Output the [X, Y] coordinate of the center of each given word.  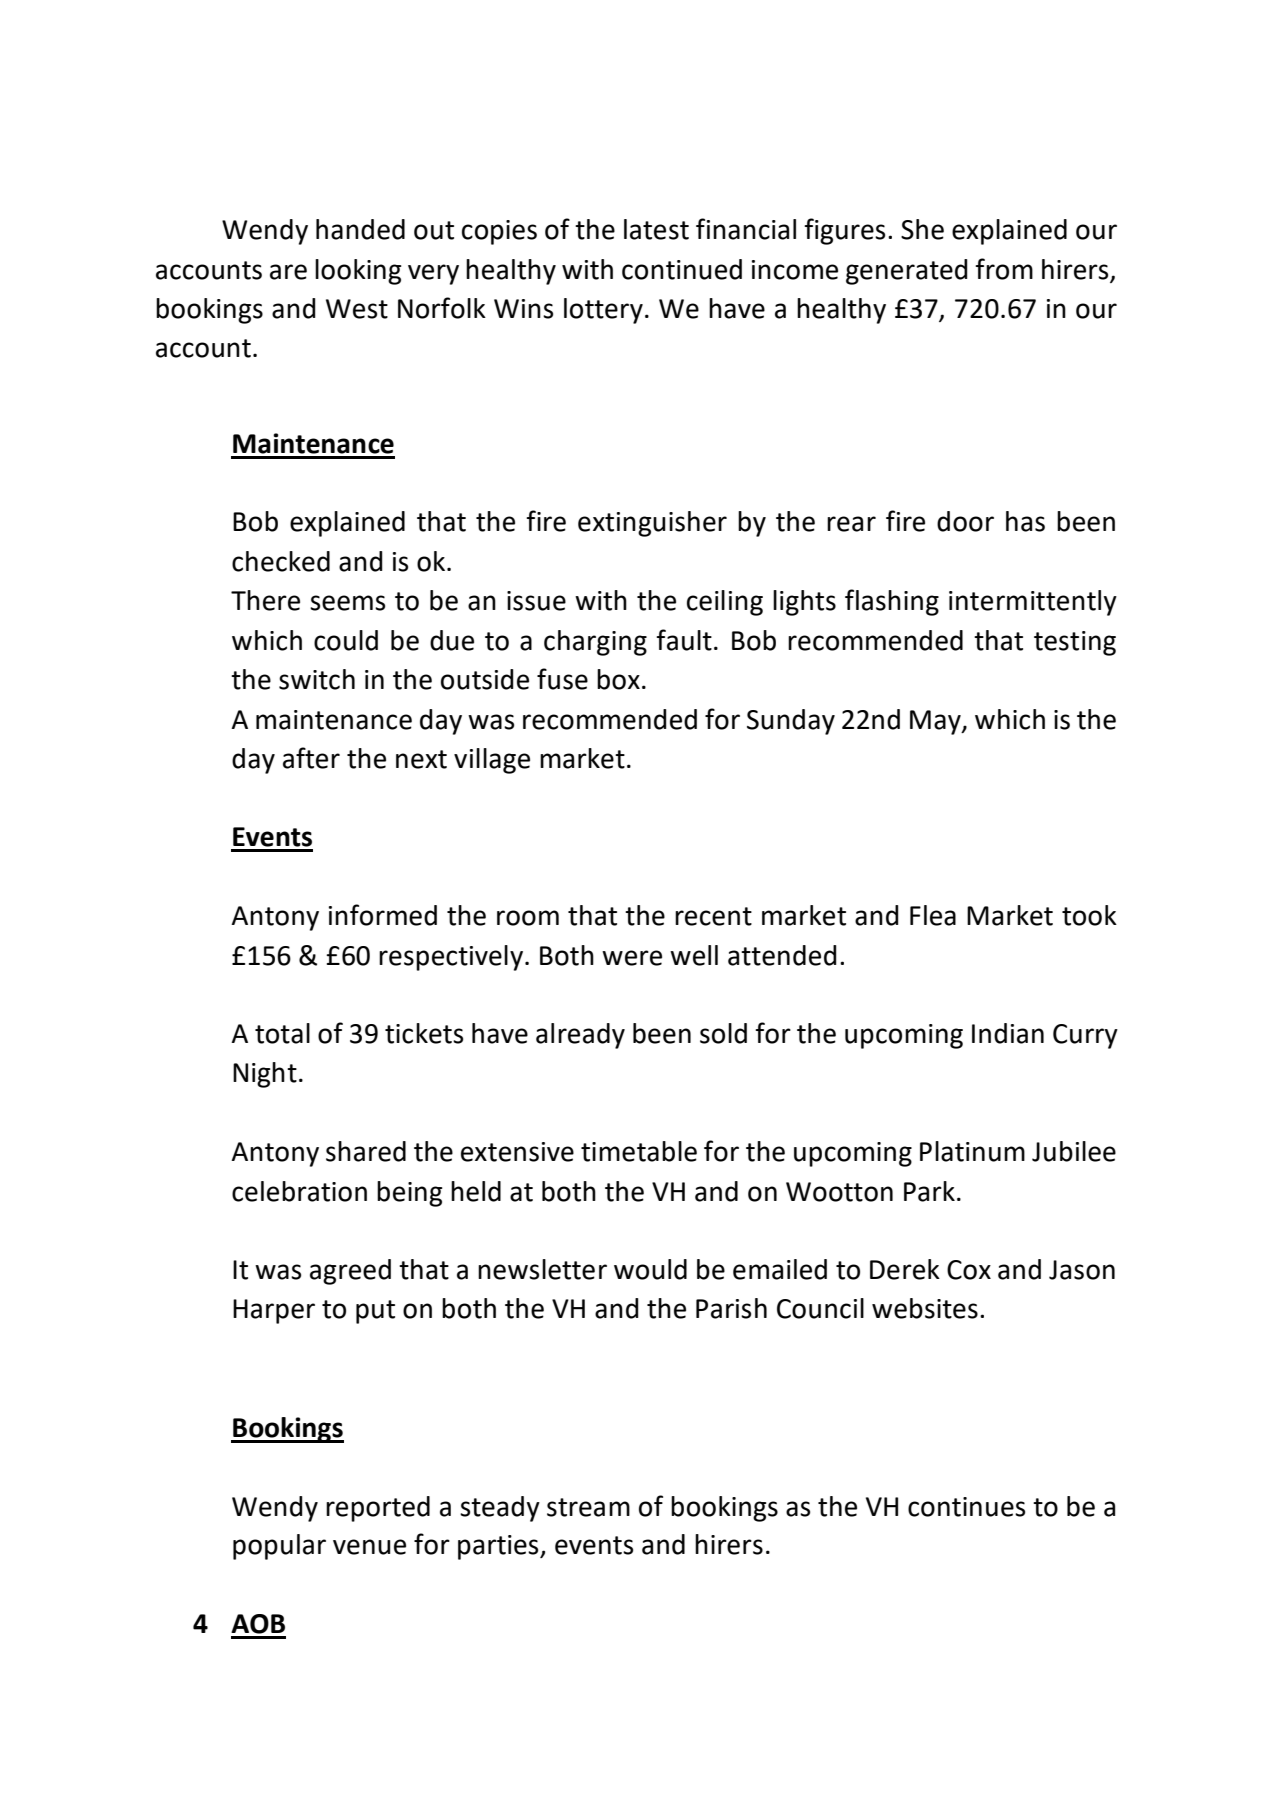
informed [383, 915]
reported [378, 1509]
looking [358, 272]
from [1004, 269]
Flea [933, 915]
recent [713, 916]
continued [682, 269]
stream [588, 1507]
